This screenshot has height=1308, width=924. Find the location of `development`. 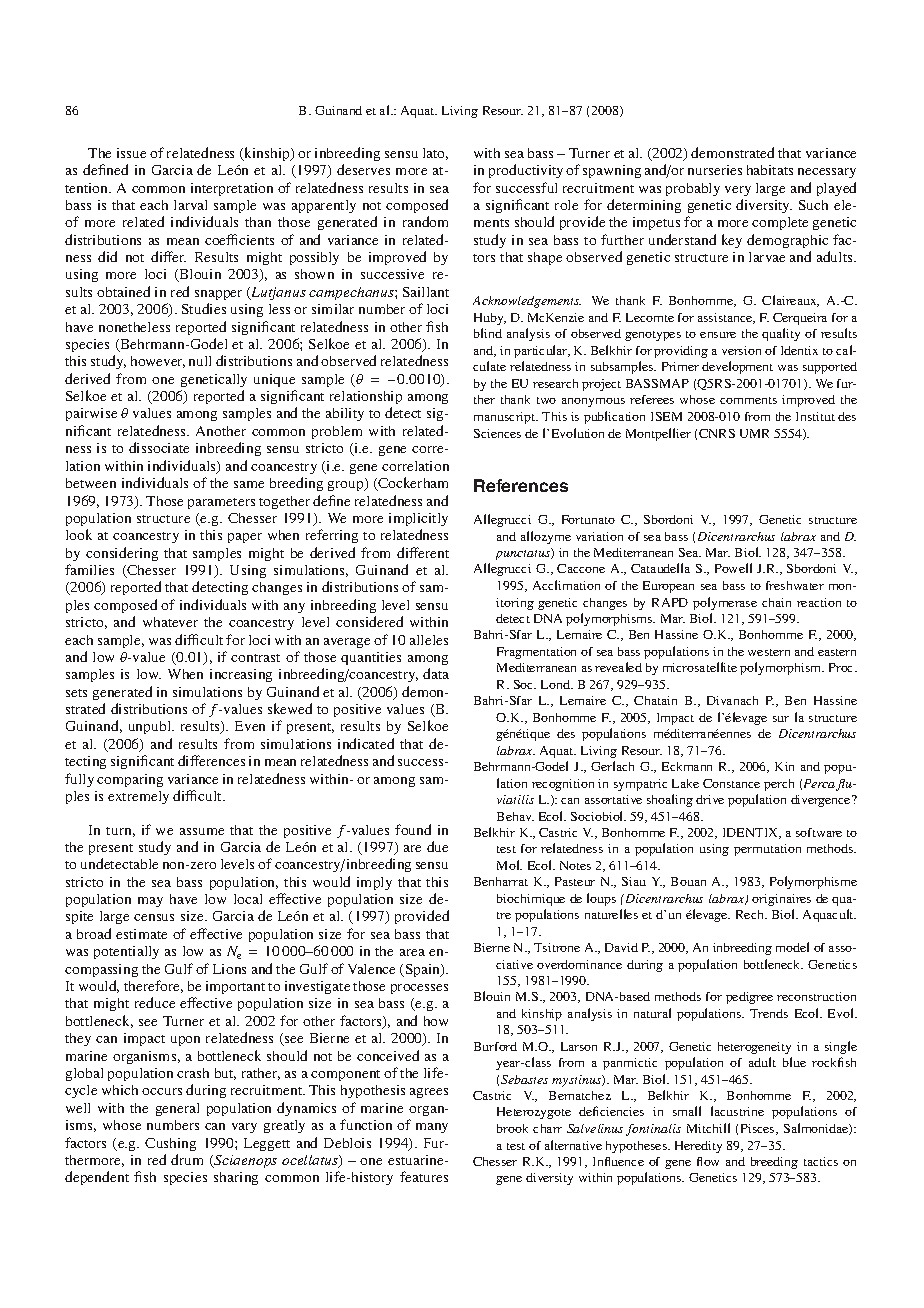

development is located at coordinates (737, 367).
